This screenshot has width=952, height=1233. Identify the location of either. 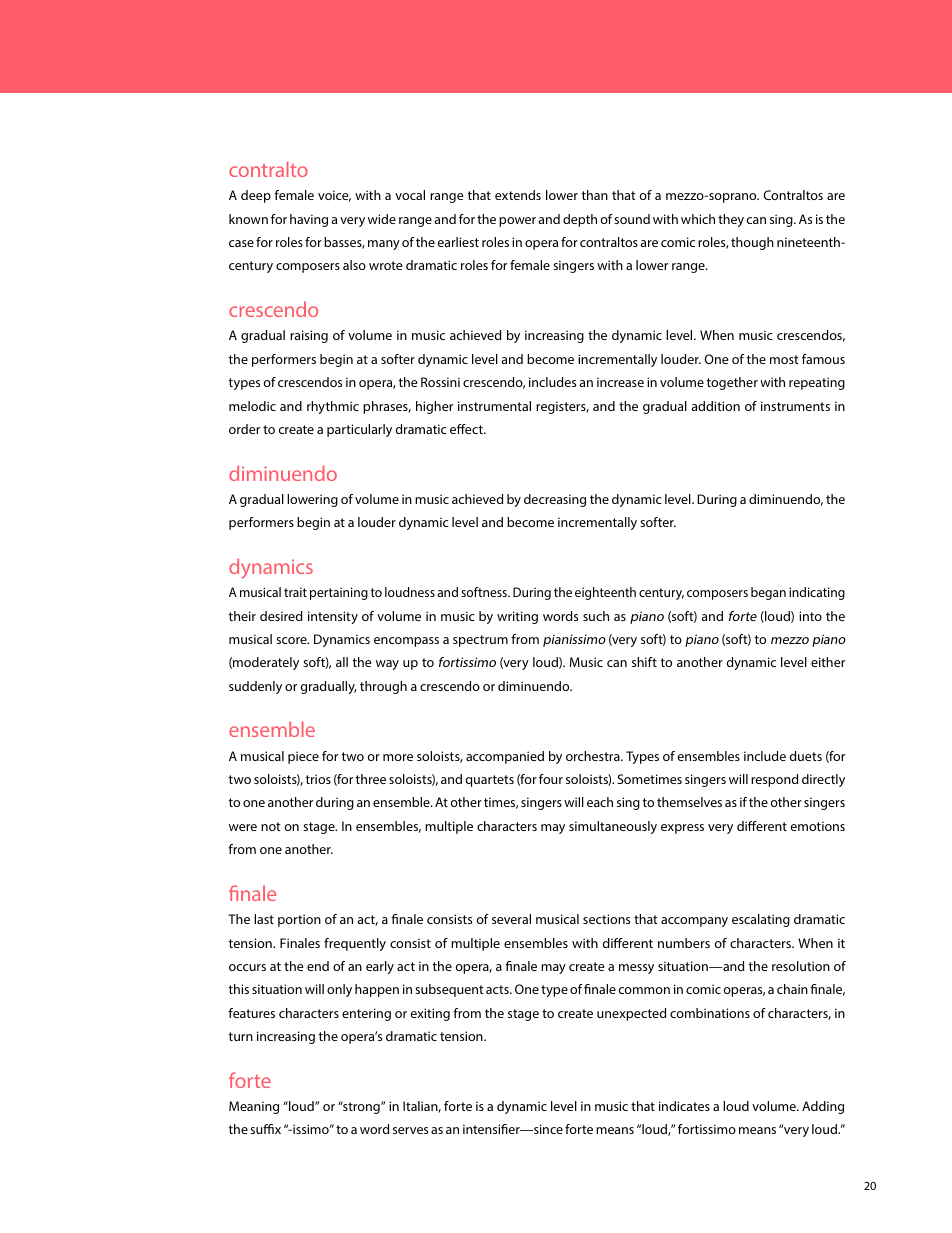
(828, 662).
